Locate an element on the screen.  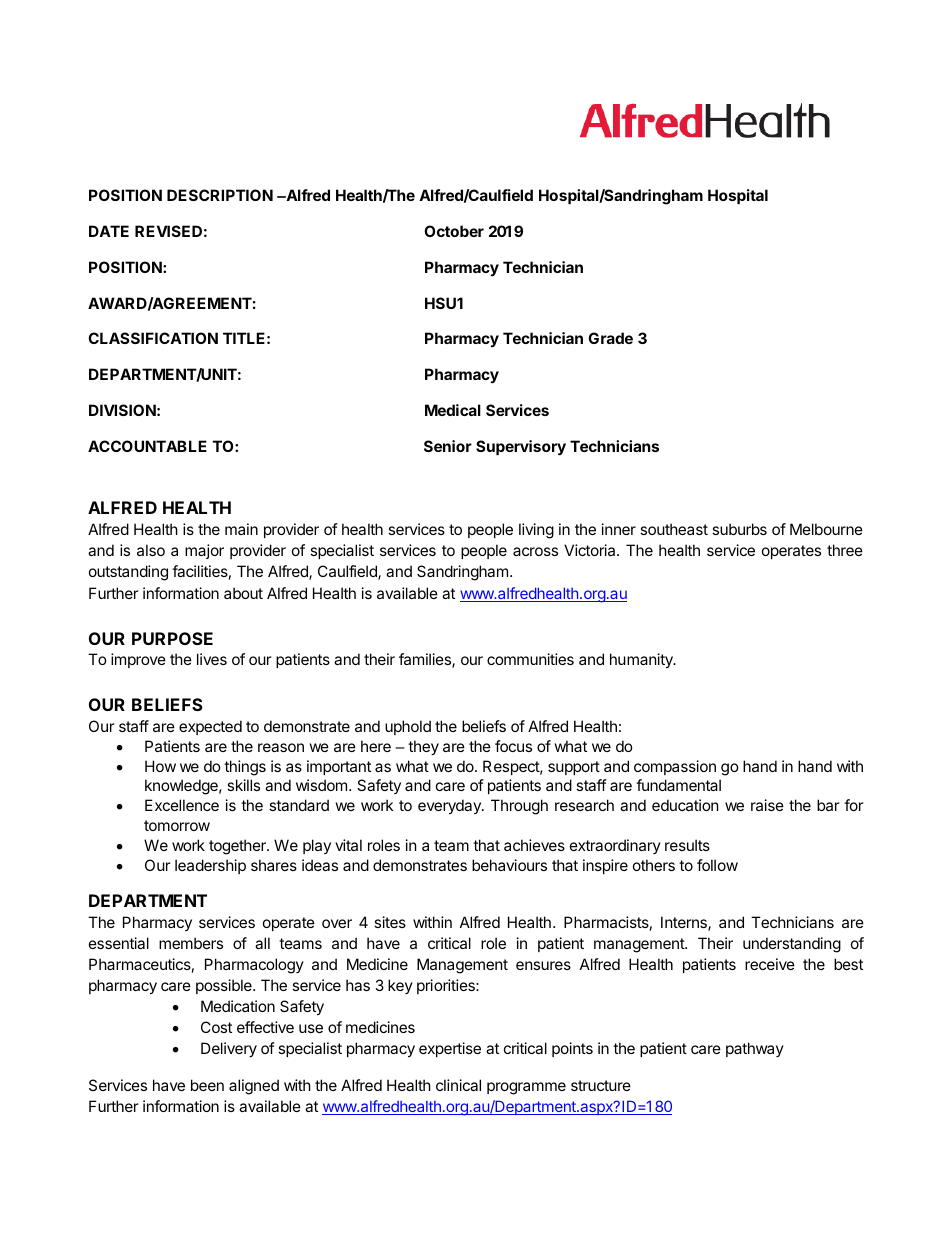
Delivery is located at coordinates (229, 1049).
